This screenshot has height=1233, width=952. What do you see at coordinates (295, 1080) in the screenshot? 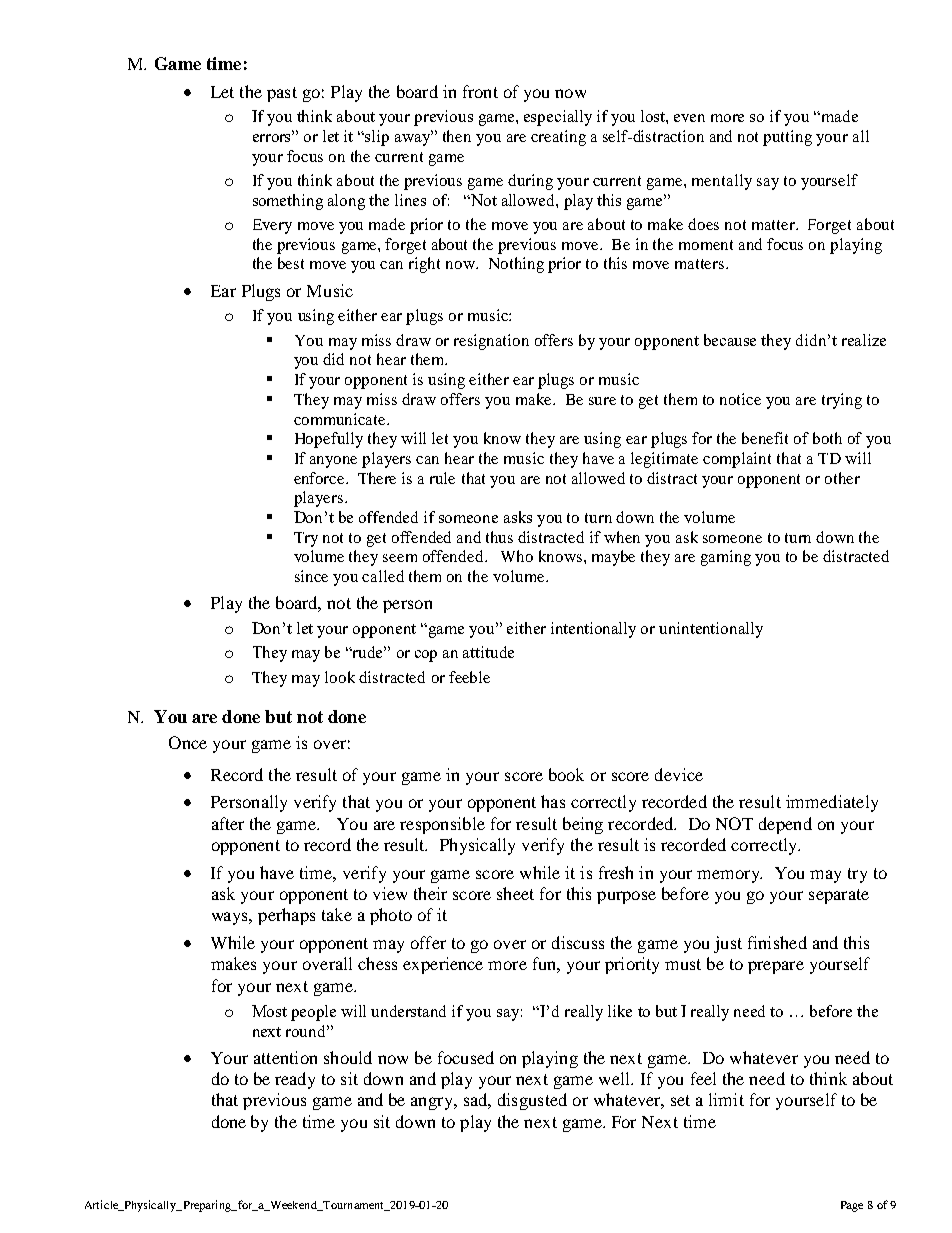
I see `ready` at bounding box center [295, 1080].
